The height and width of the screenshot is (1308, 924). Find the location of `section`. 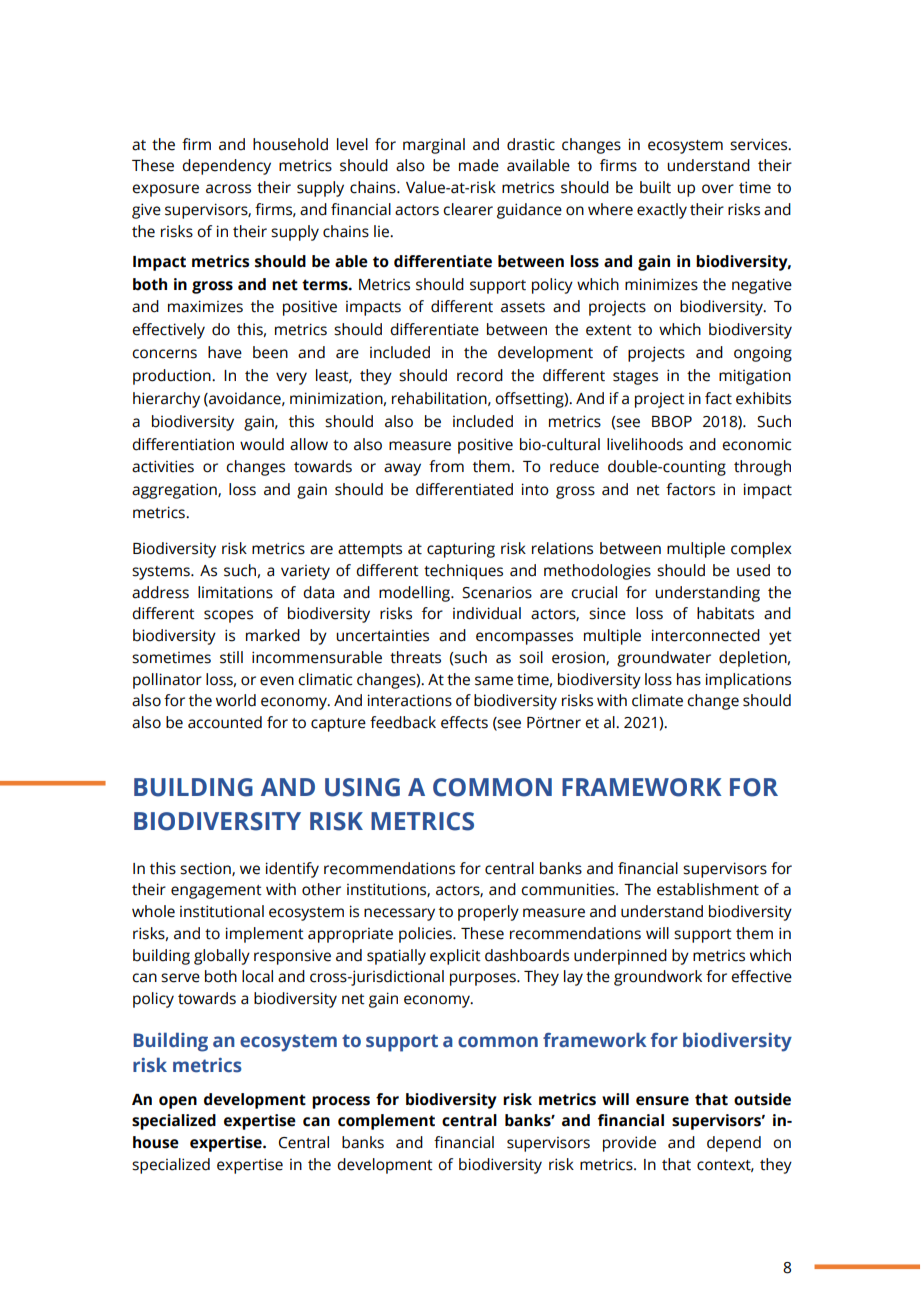

section is located at coordinates (206, 869).
